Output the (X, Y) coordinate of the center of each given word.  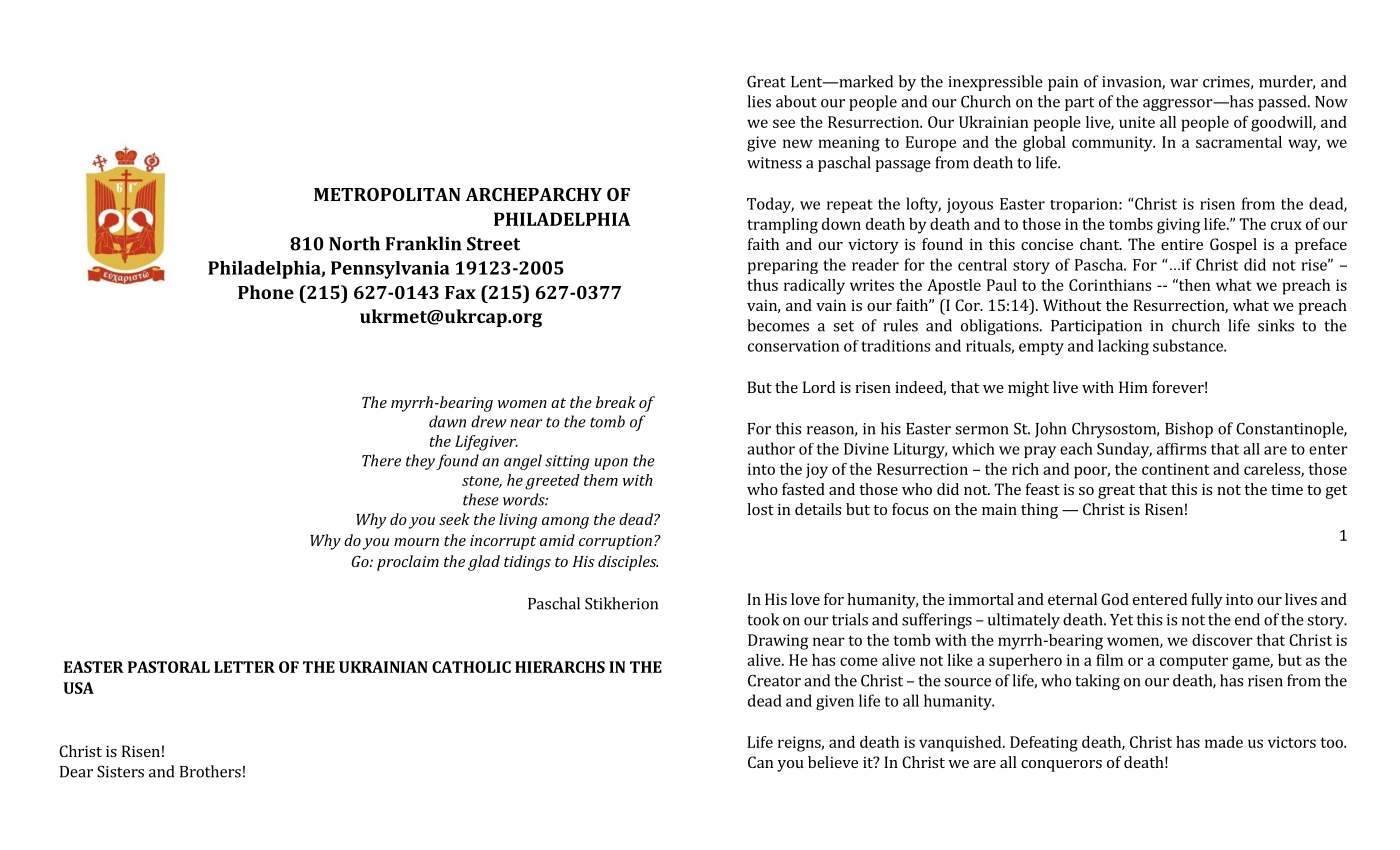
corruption (615, 542)
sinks (1276, 325)
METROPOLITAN (387, 194)
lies (759, 101)
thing (1039, 511)
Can (760, 762)
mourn (416, 542)
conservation (793, 346)
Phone (266, 292)
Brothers (210, 771)
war (1184, 83)
